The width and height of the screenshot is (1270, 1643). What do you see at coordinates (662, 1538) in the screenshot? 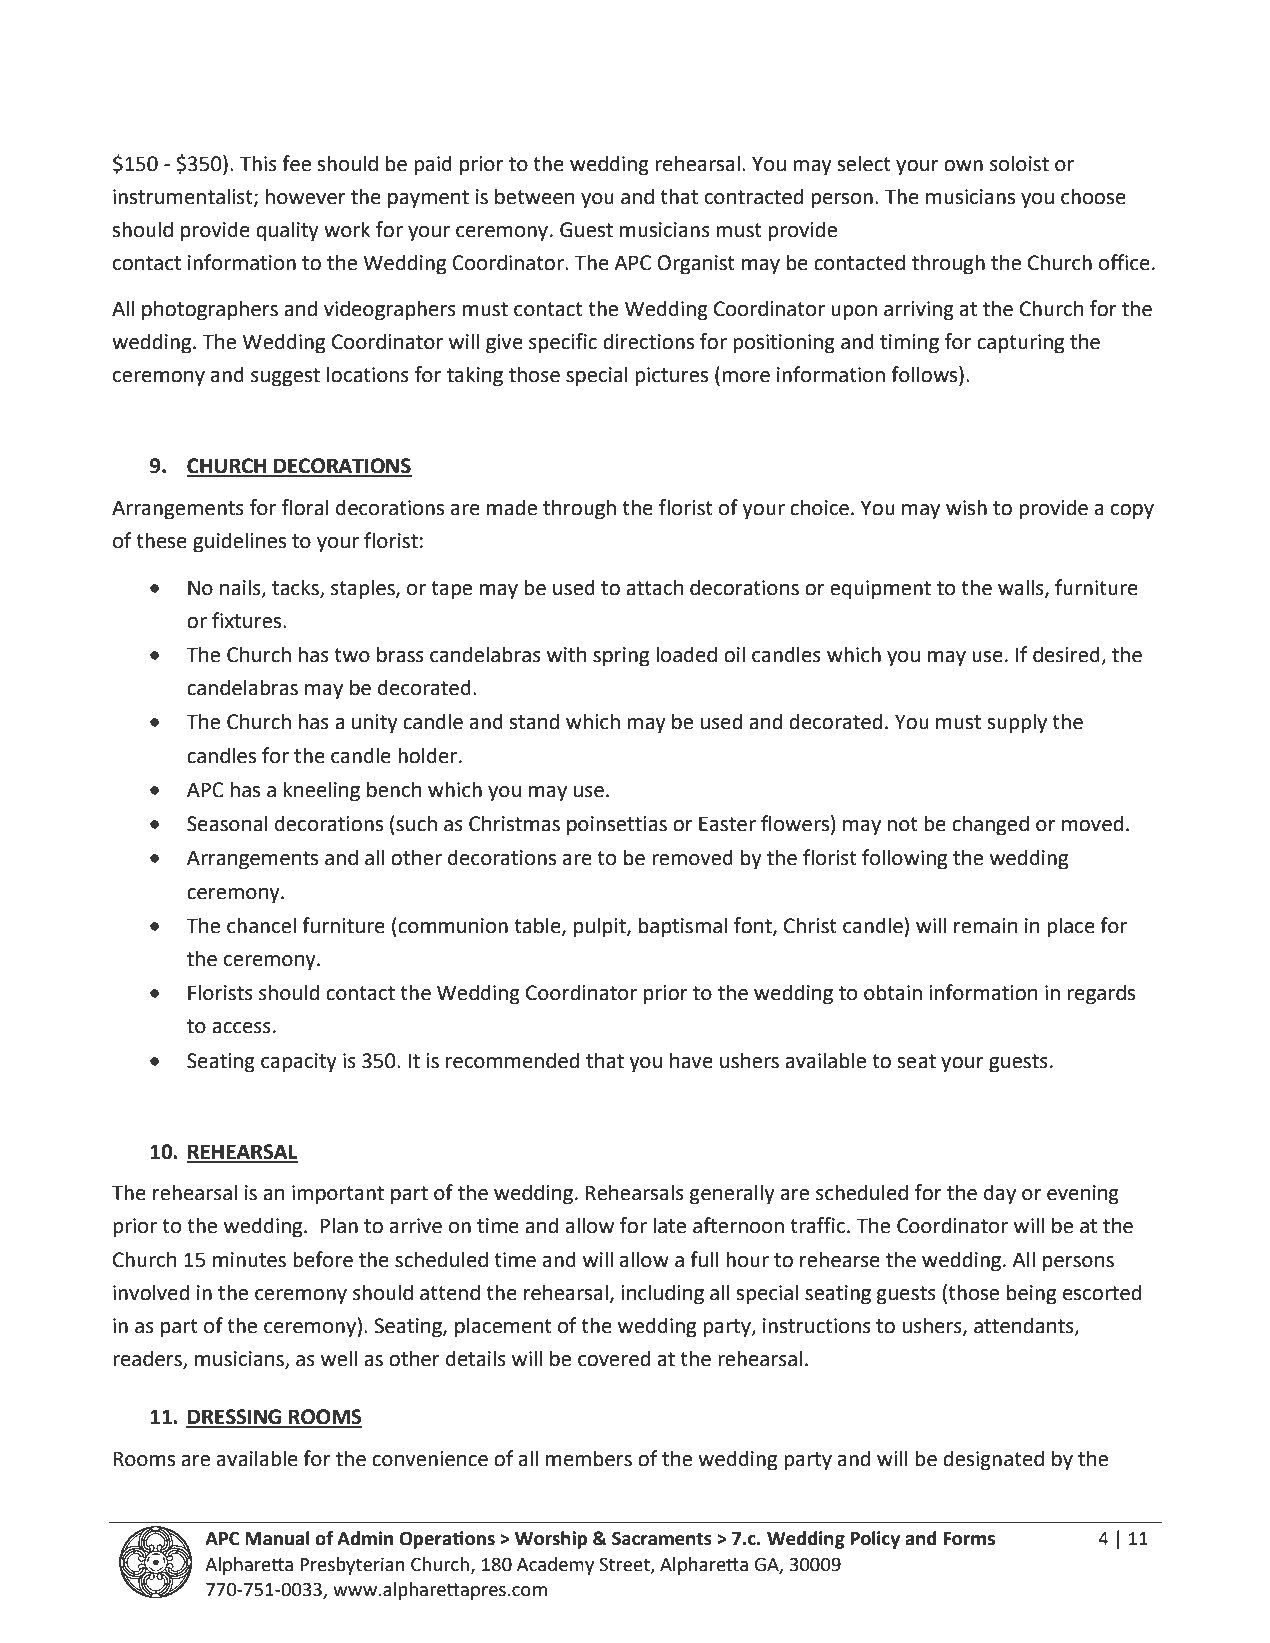
I see `Sacraments` at bounding box center [662, 1538].
